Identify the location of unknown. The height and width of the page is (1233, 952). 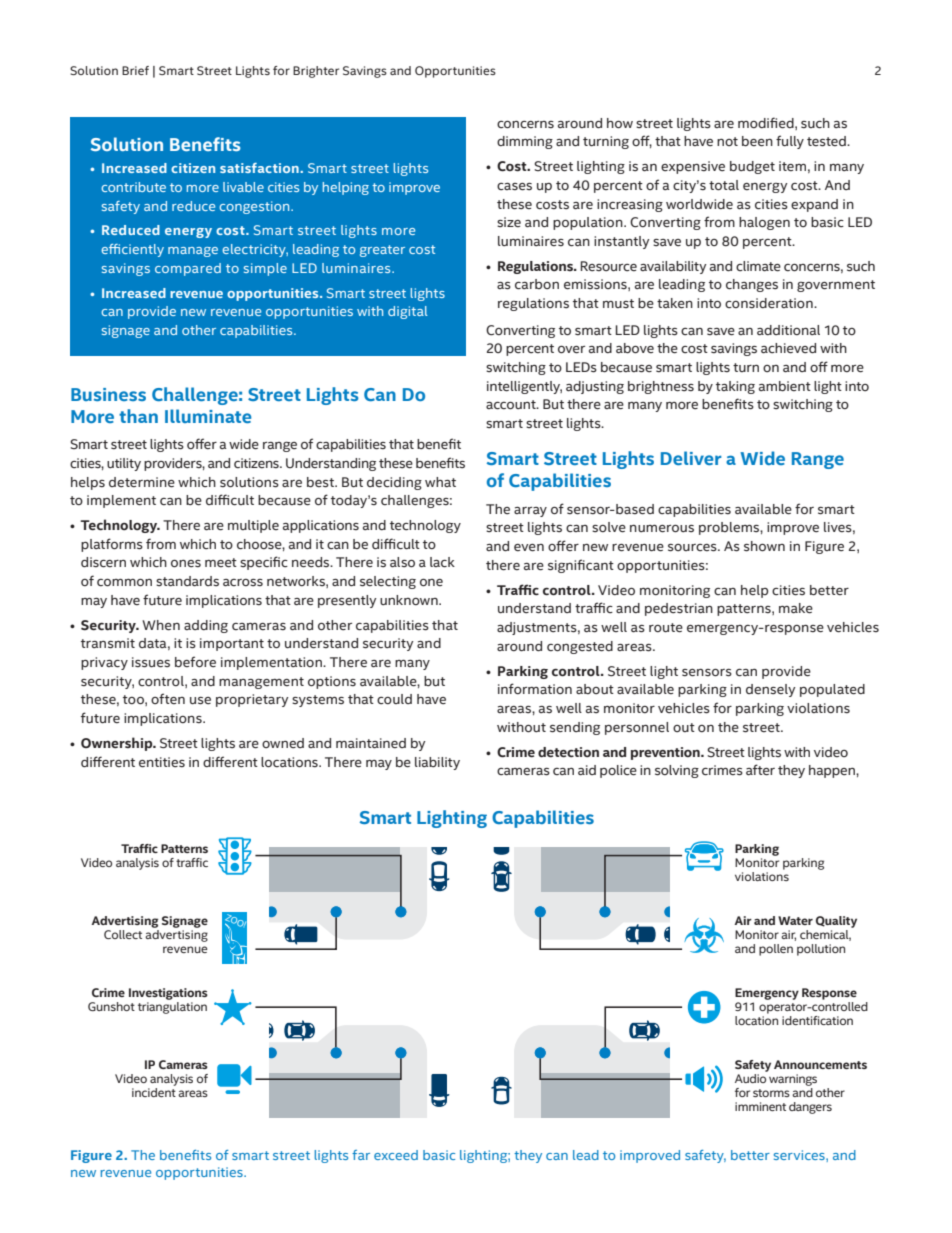
(410, 600).
